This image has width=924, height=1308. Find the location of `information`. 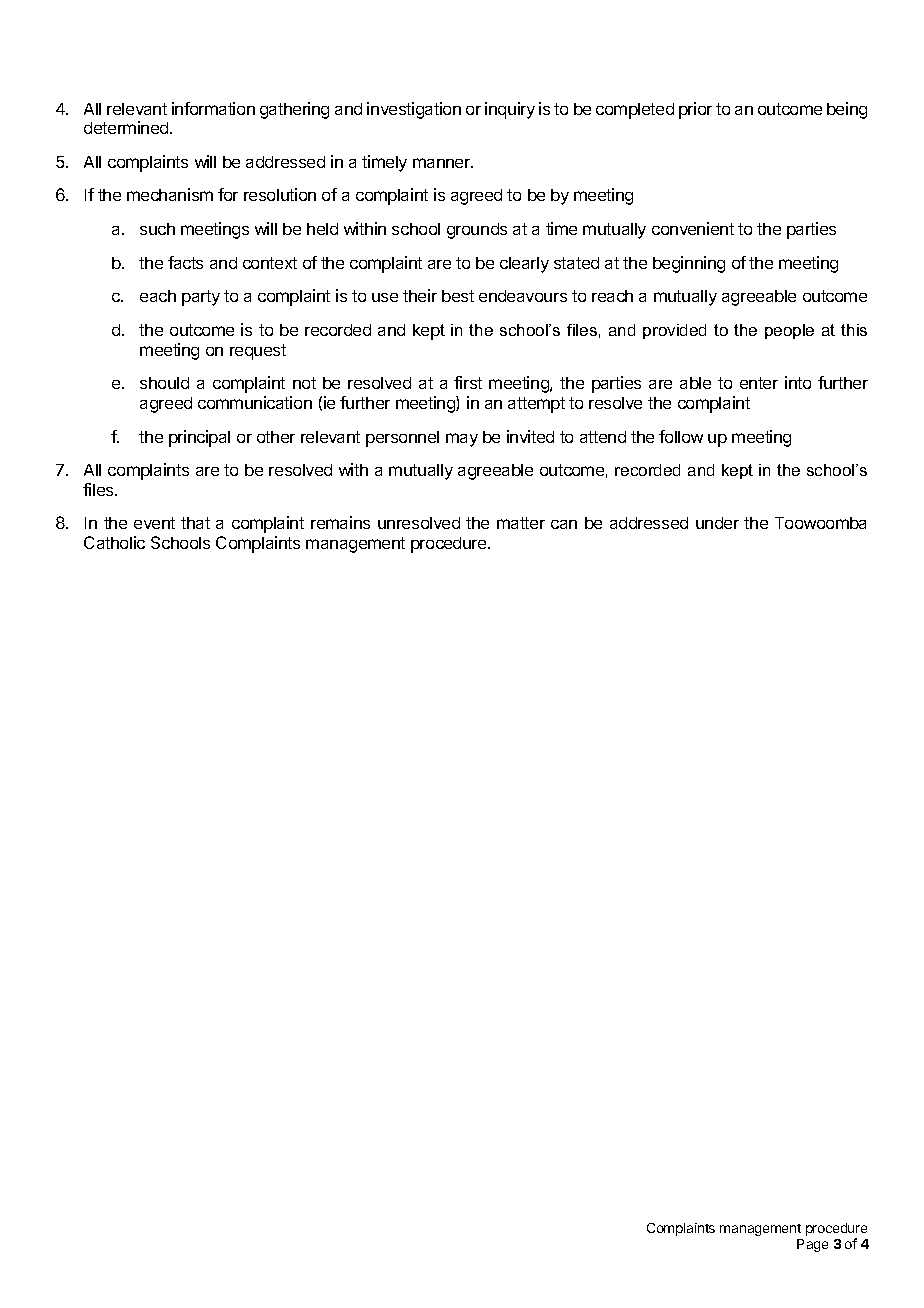

information is located at coordinates (213, 108).
